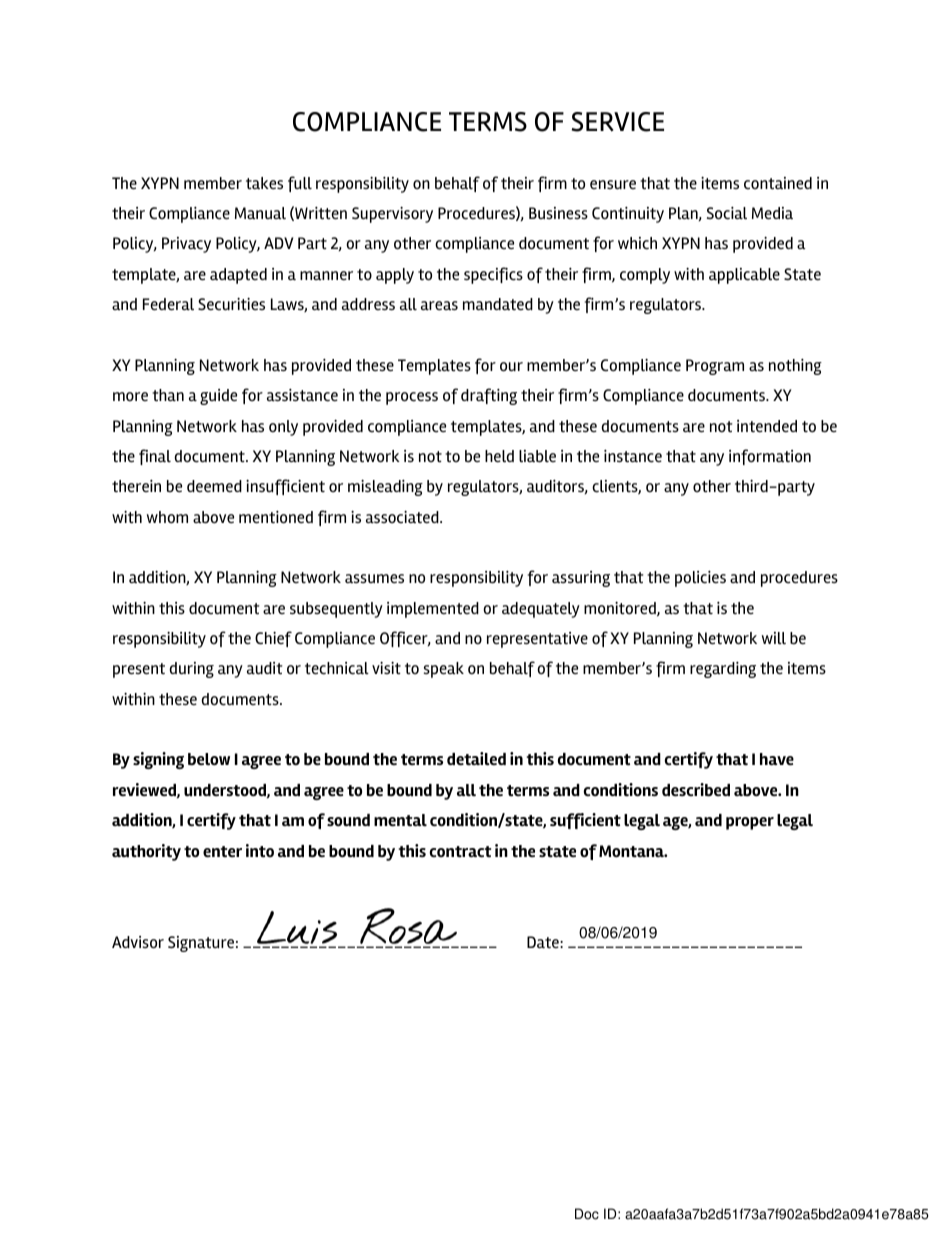 The height and width of the page is (1233, 952). Describe the element at coordinates (439, 305) in the page. I see `areas` at that location.
